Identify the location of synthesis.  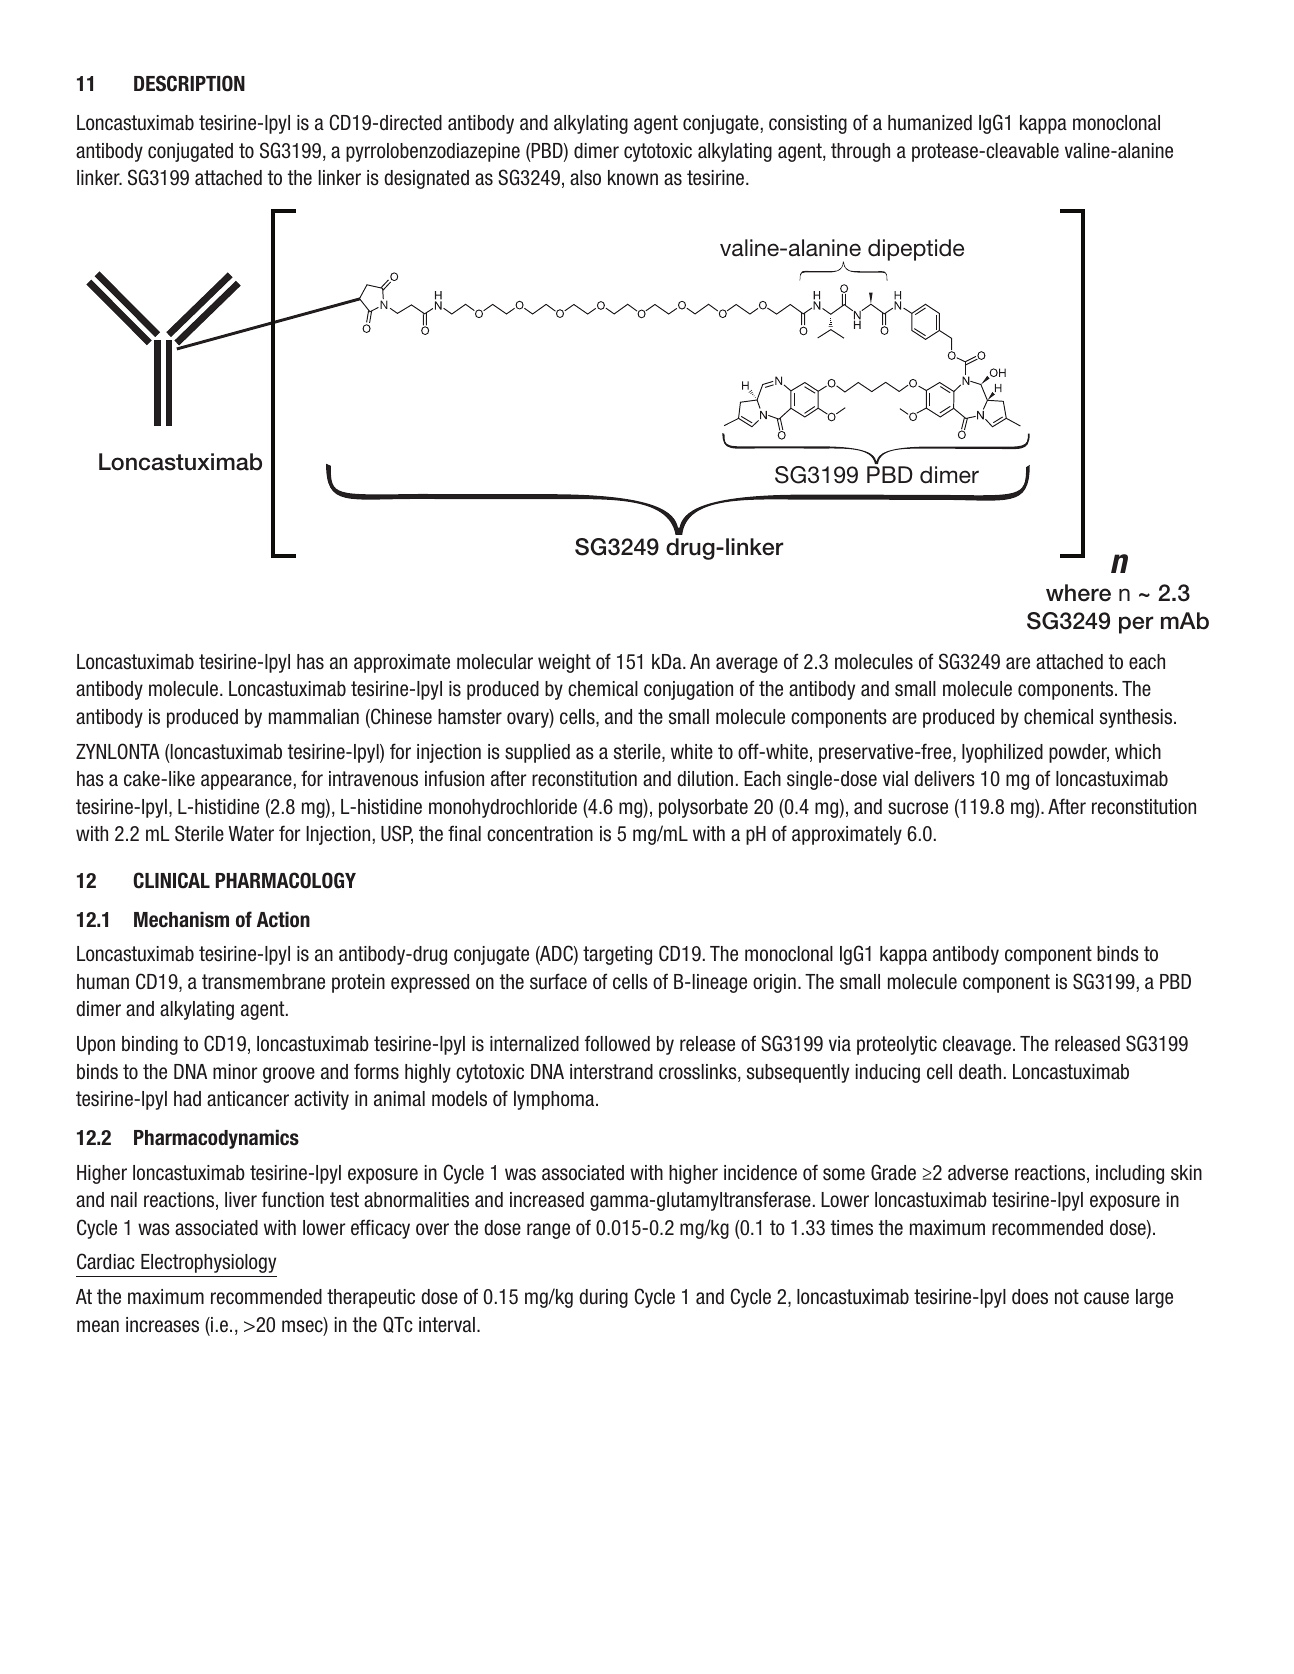
(1137, 718).
